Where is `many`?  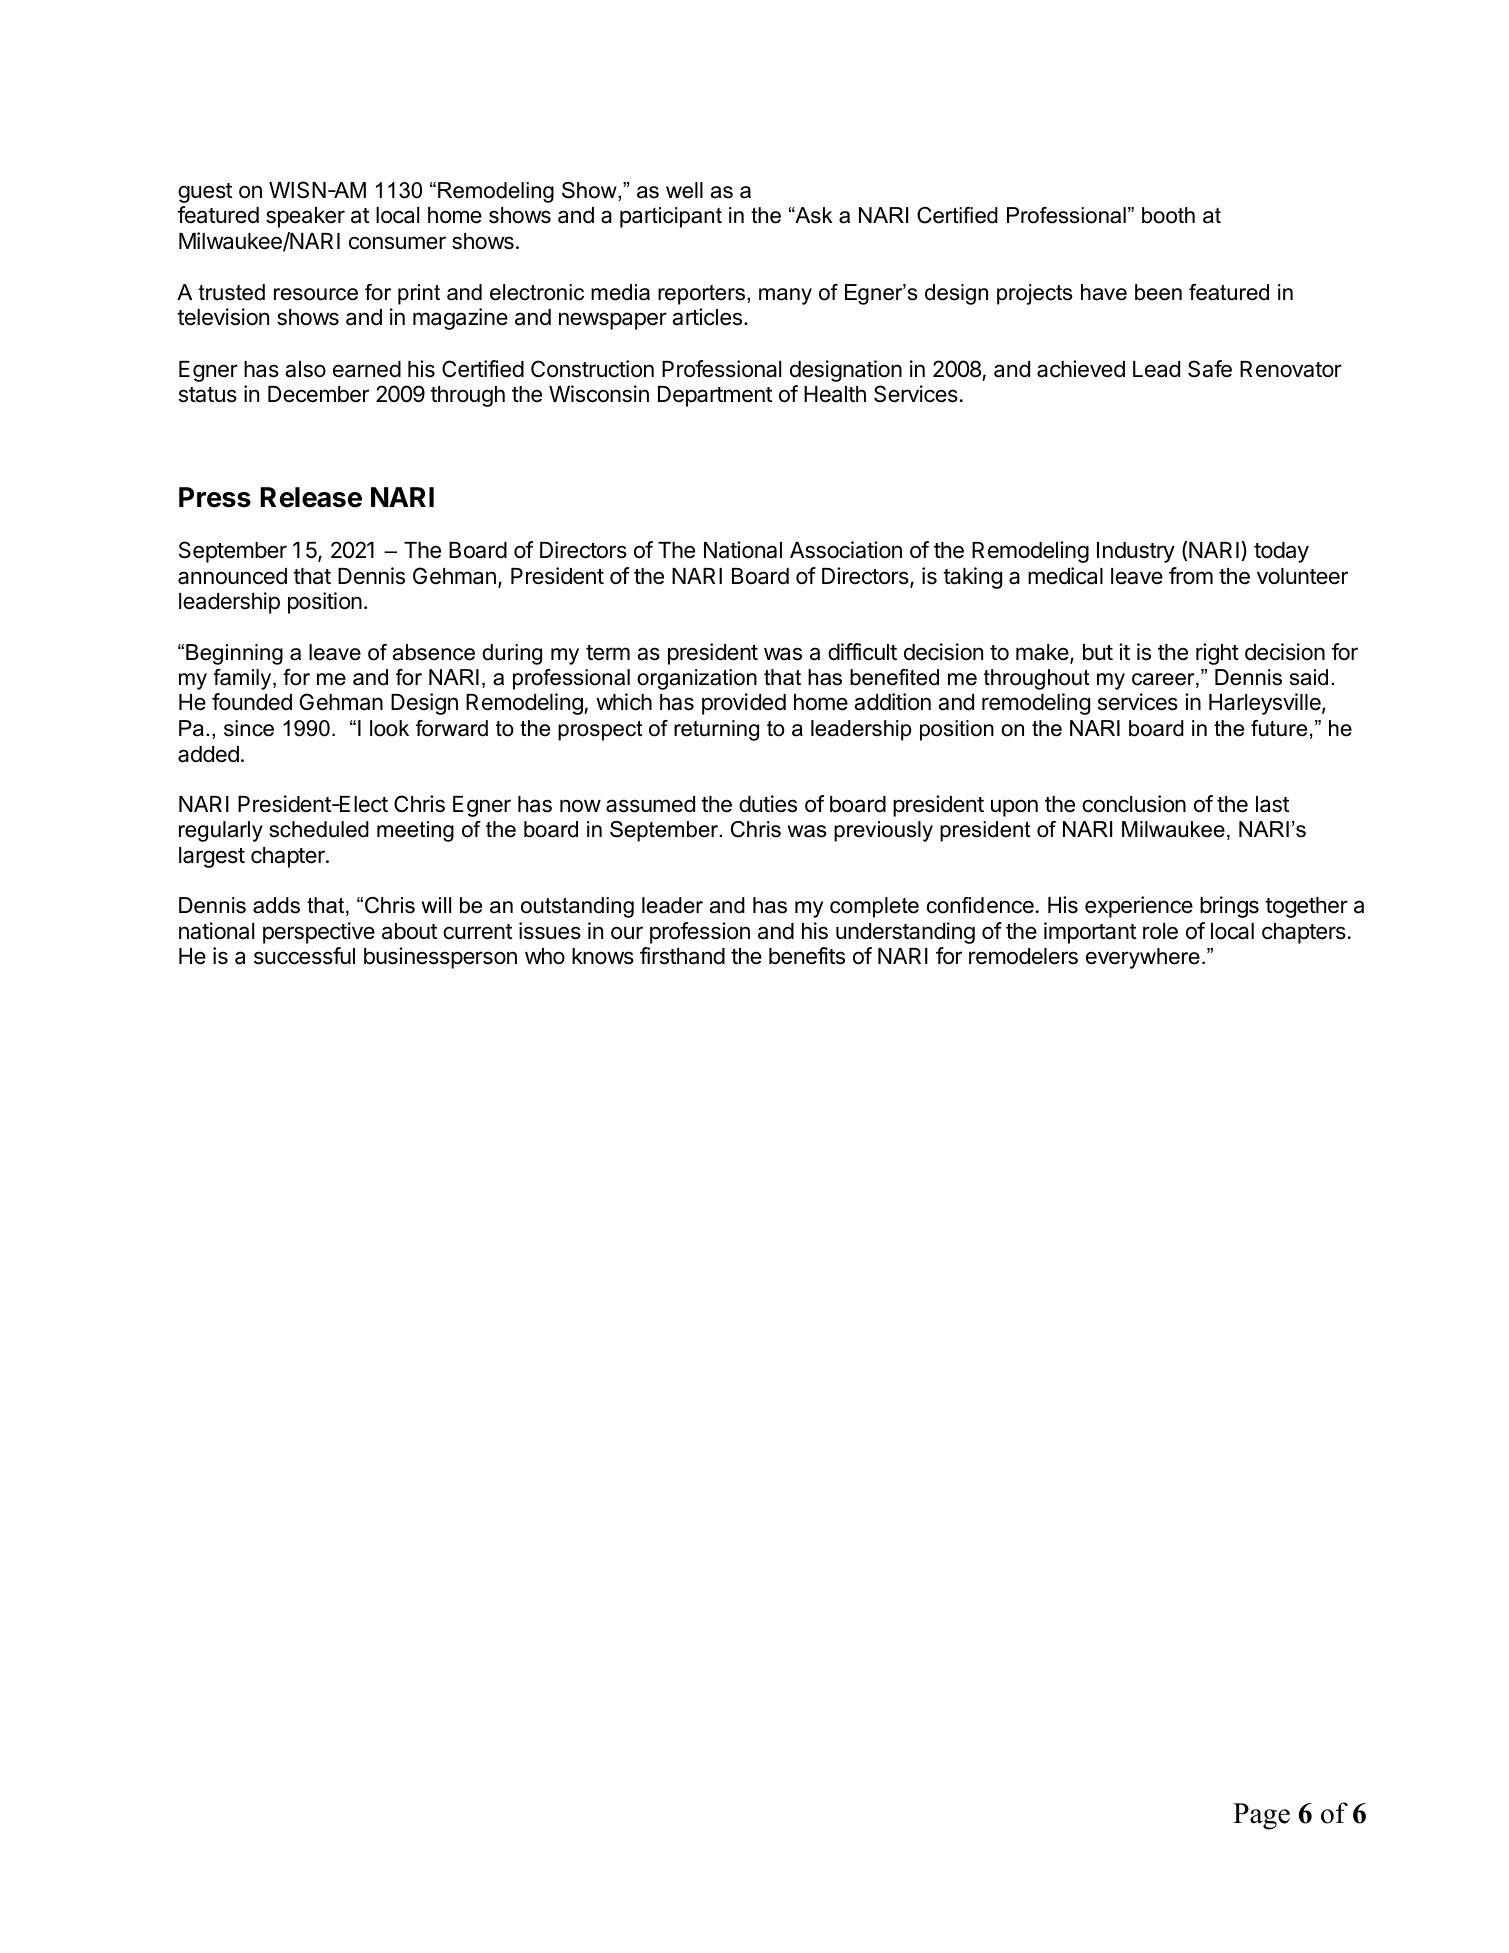 many is located at coordinates (785, 296).
